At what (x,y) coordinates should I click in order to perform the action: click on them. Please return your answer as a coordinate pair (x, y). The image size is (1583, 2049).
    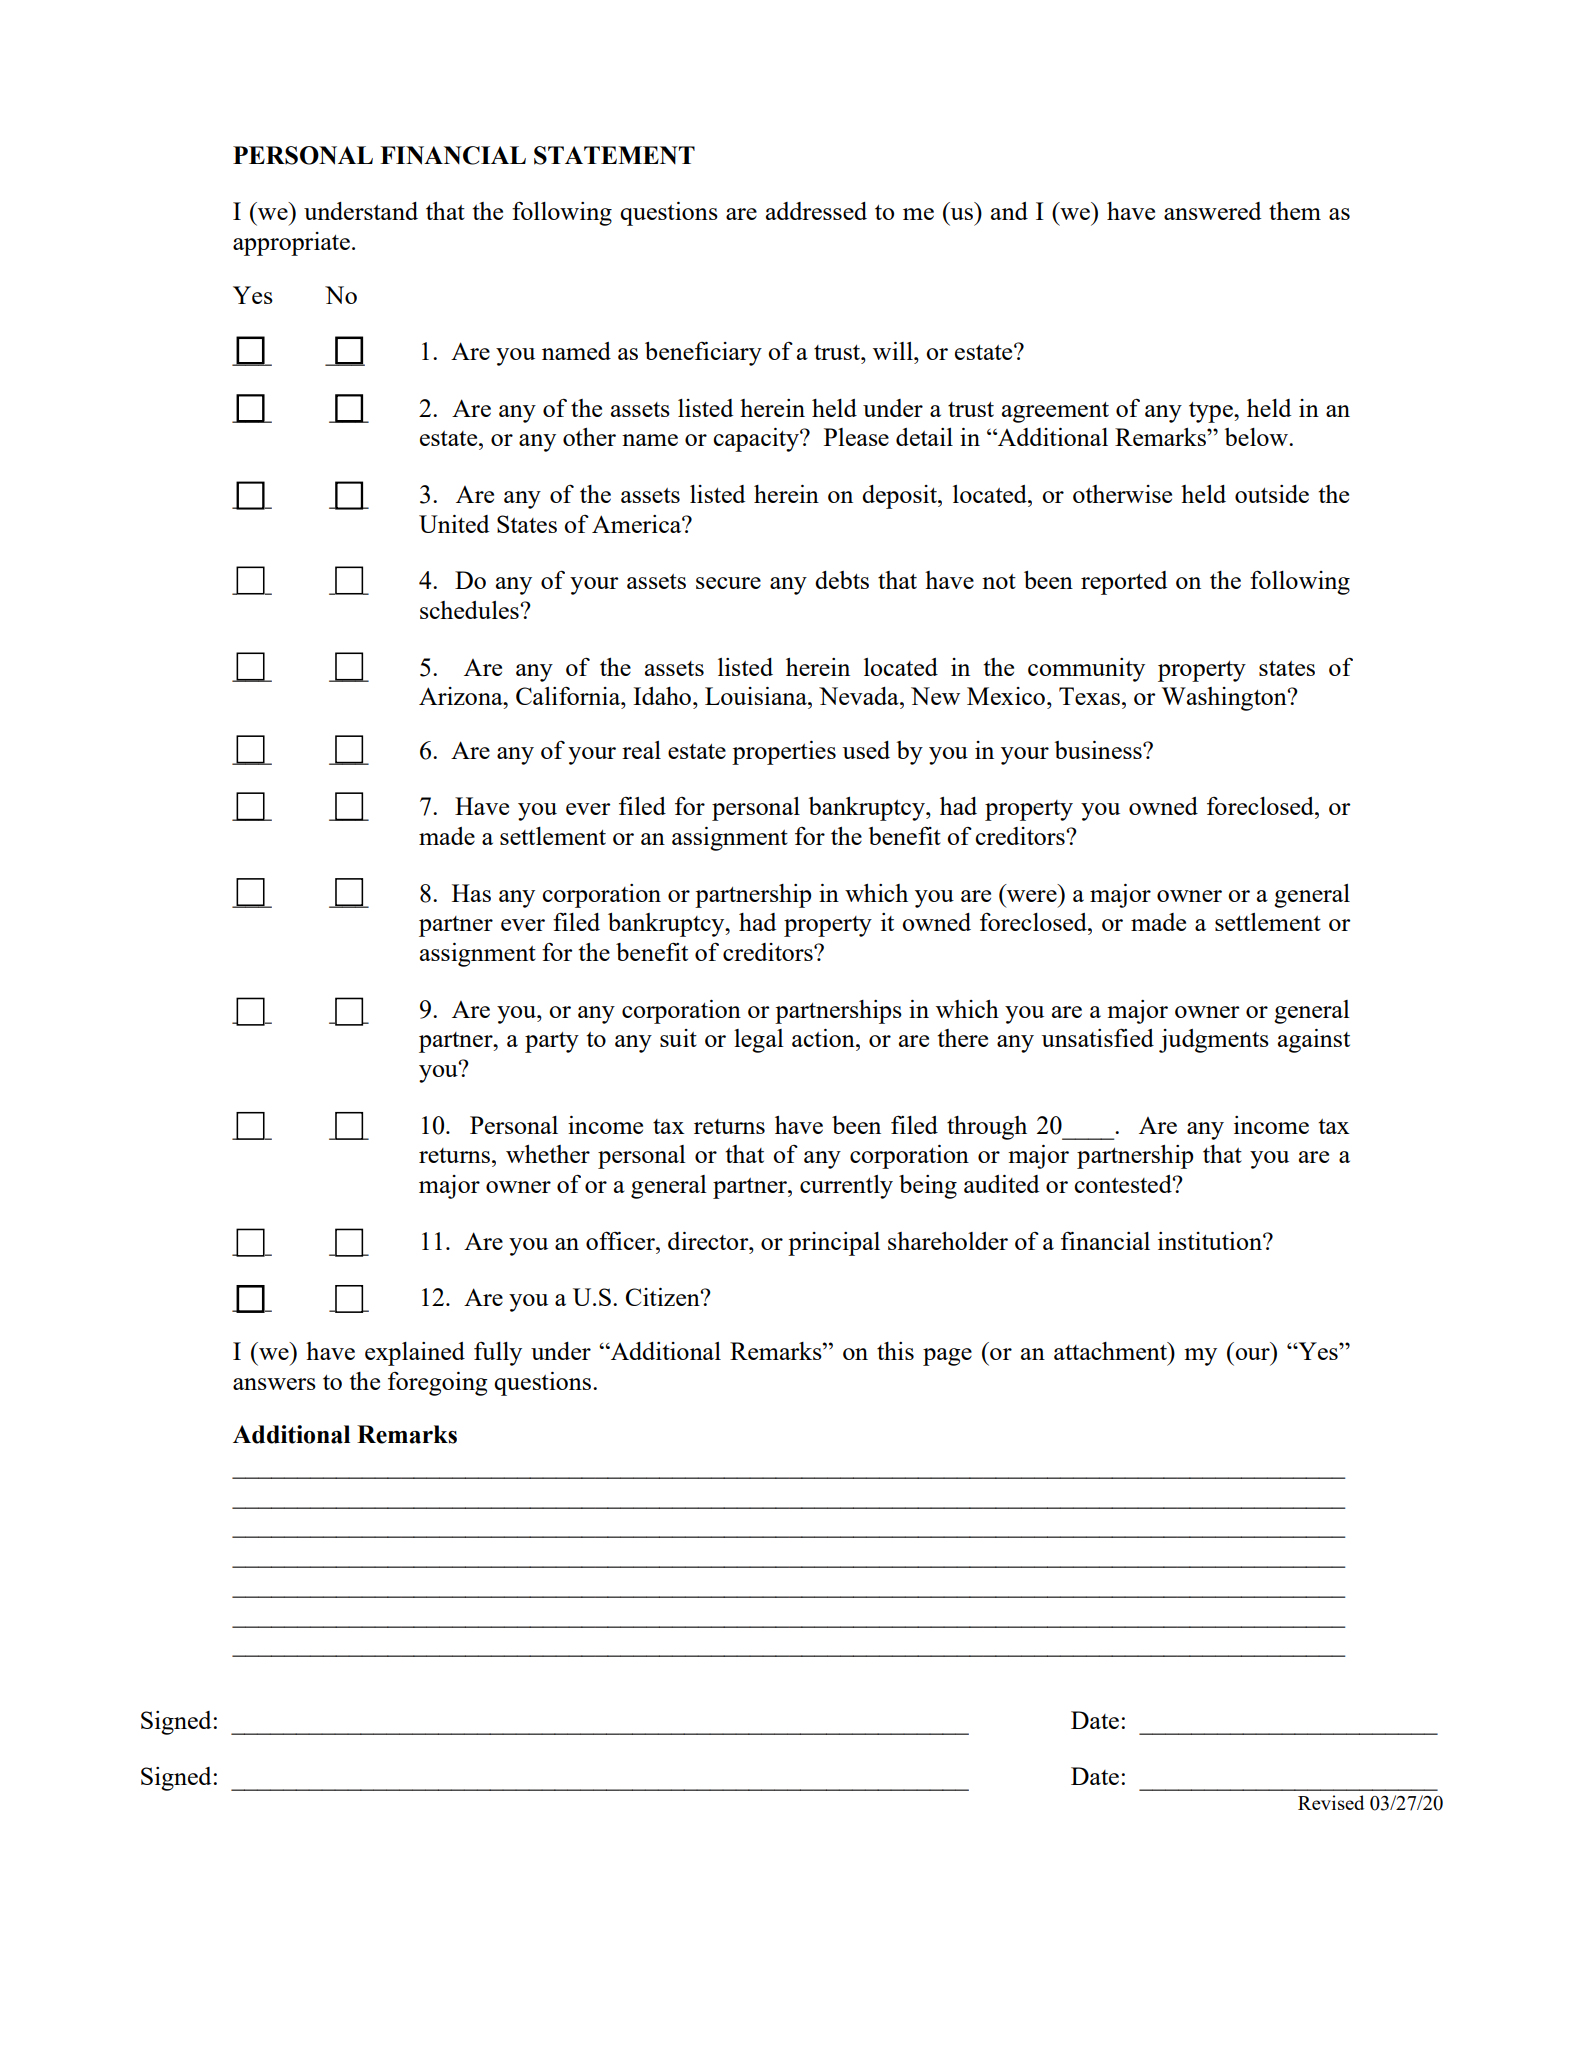
    Looking at the image, I should click on (1295, 211).
